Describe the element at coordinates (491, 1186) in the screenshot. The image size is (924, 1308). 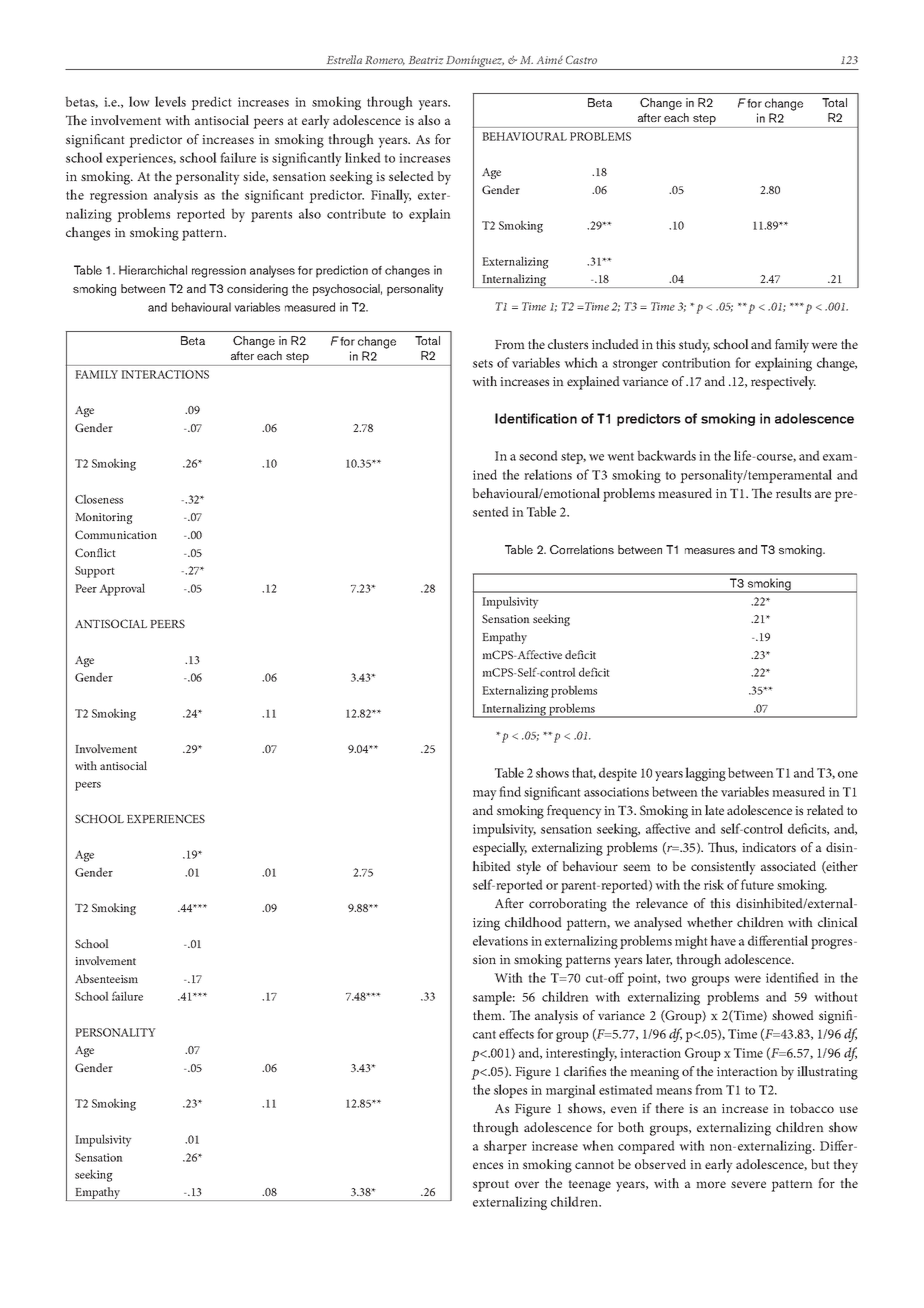
I see `sprout` at that location.
